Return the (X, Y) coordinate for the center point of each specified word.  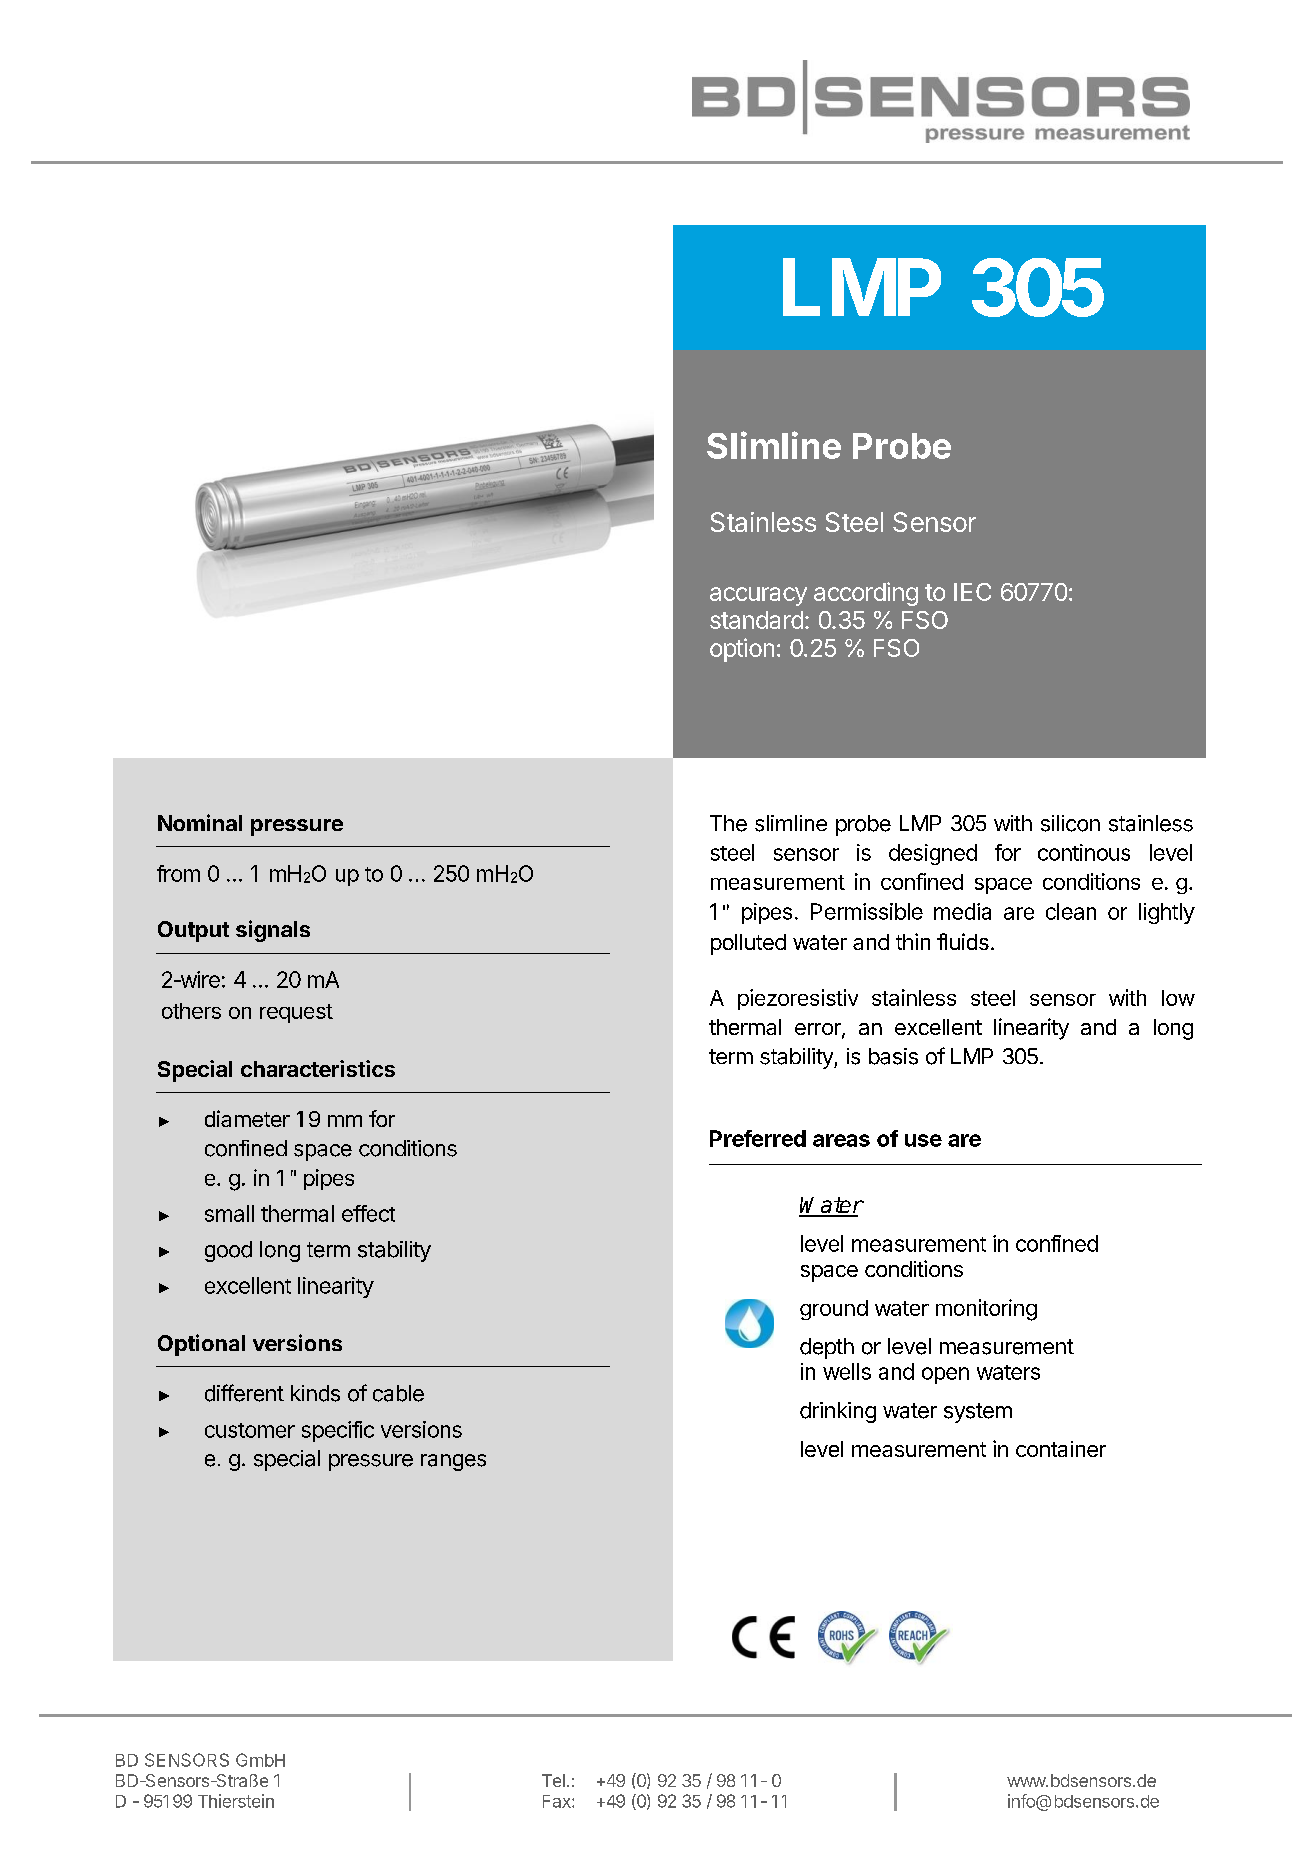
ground (834, 1310)
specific (338, 1431)
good (228, 1251)
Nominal (200, 822)
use (923, 1140)
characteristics (318, 1068)
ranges (453, 1462)
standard (756, 620)
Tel (553, 1780)
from (178, 873)
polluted (748, 944)
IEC (972, 592)
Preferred (758, 1138)
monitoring (986, 1310)
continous (1084, 852)
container (1061, 1449)
